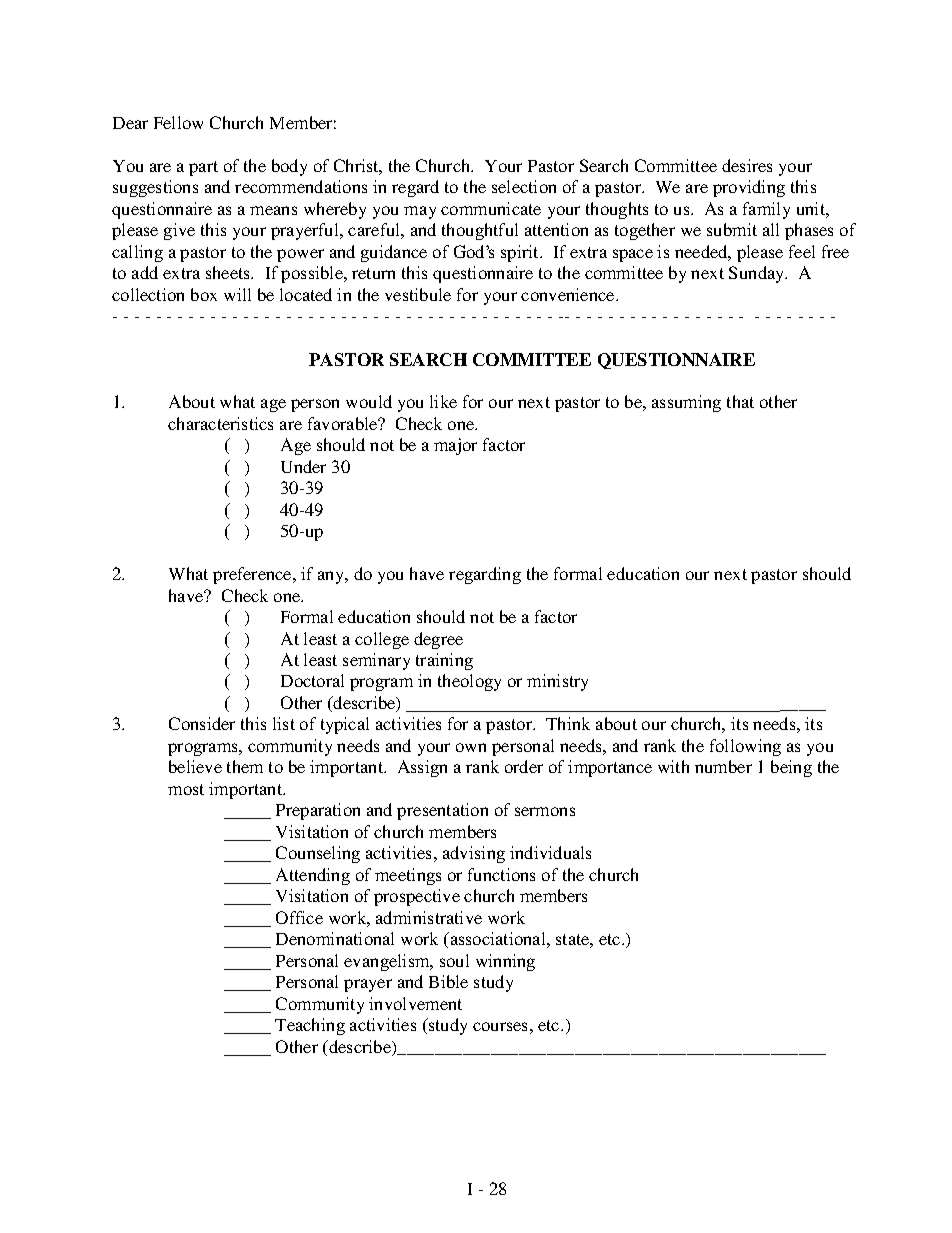 The width and height of the screenshot is (952, 1233). What do you see at coordinates (448, 981) in the screenshot?
I see `Bible` at bounding box center [448, 981].
